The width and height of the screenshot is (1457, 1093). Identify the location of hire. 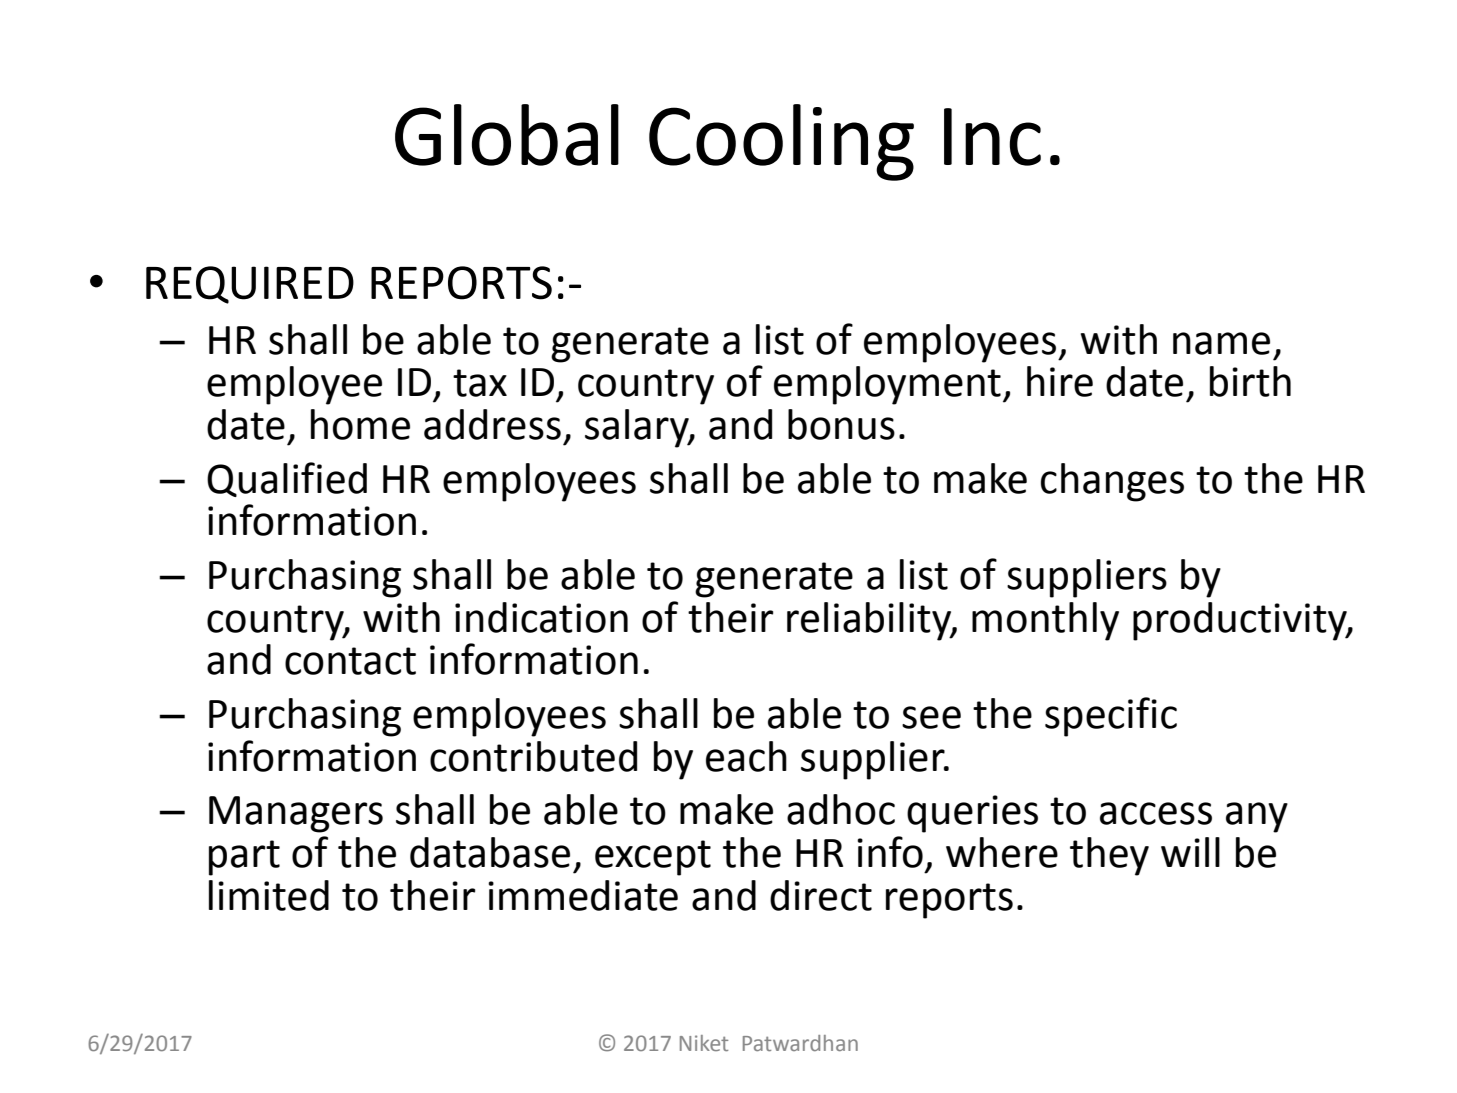
(1060, 381).
